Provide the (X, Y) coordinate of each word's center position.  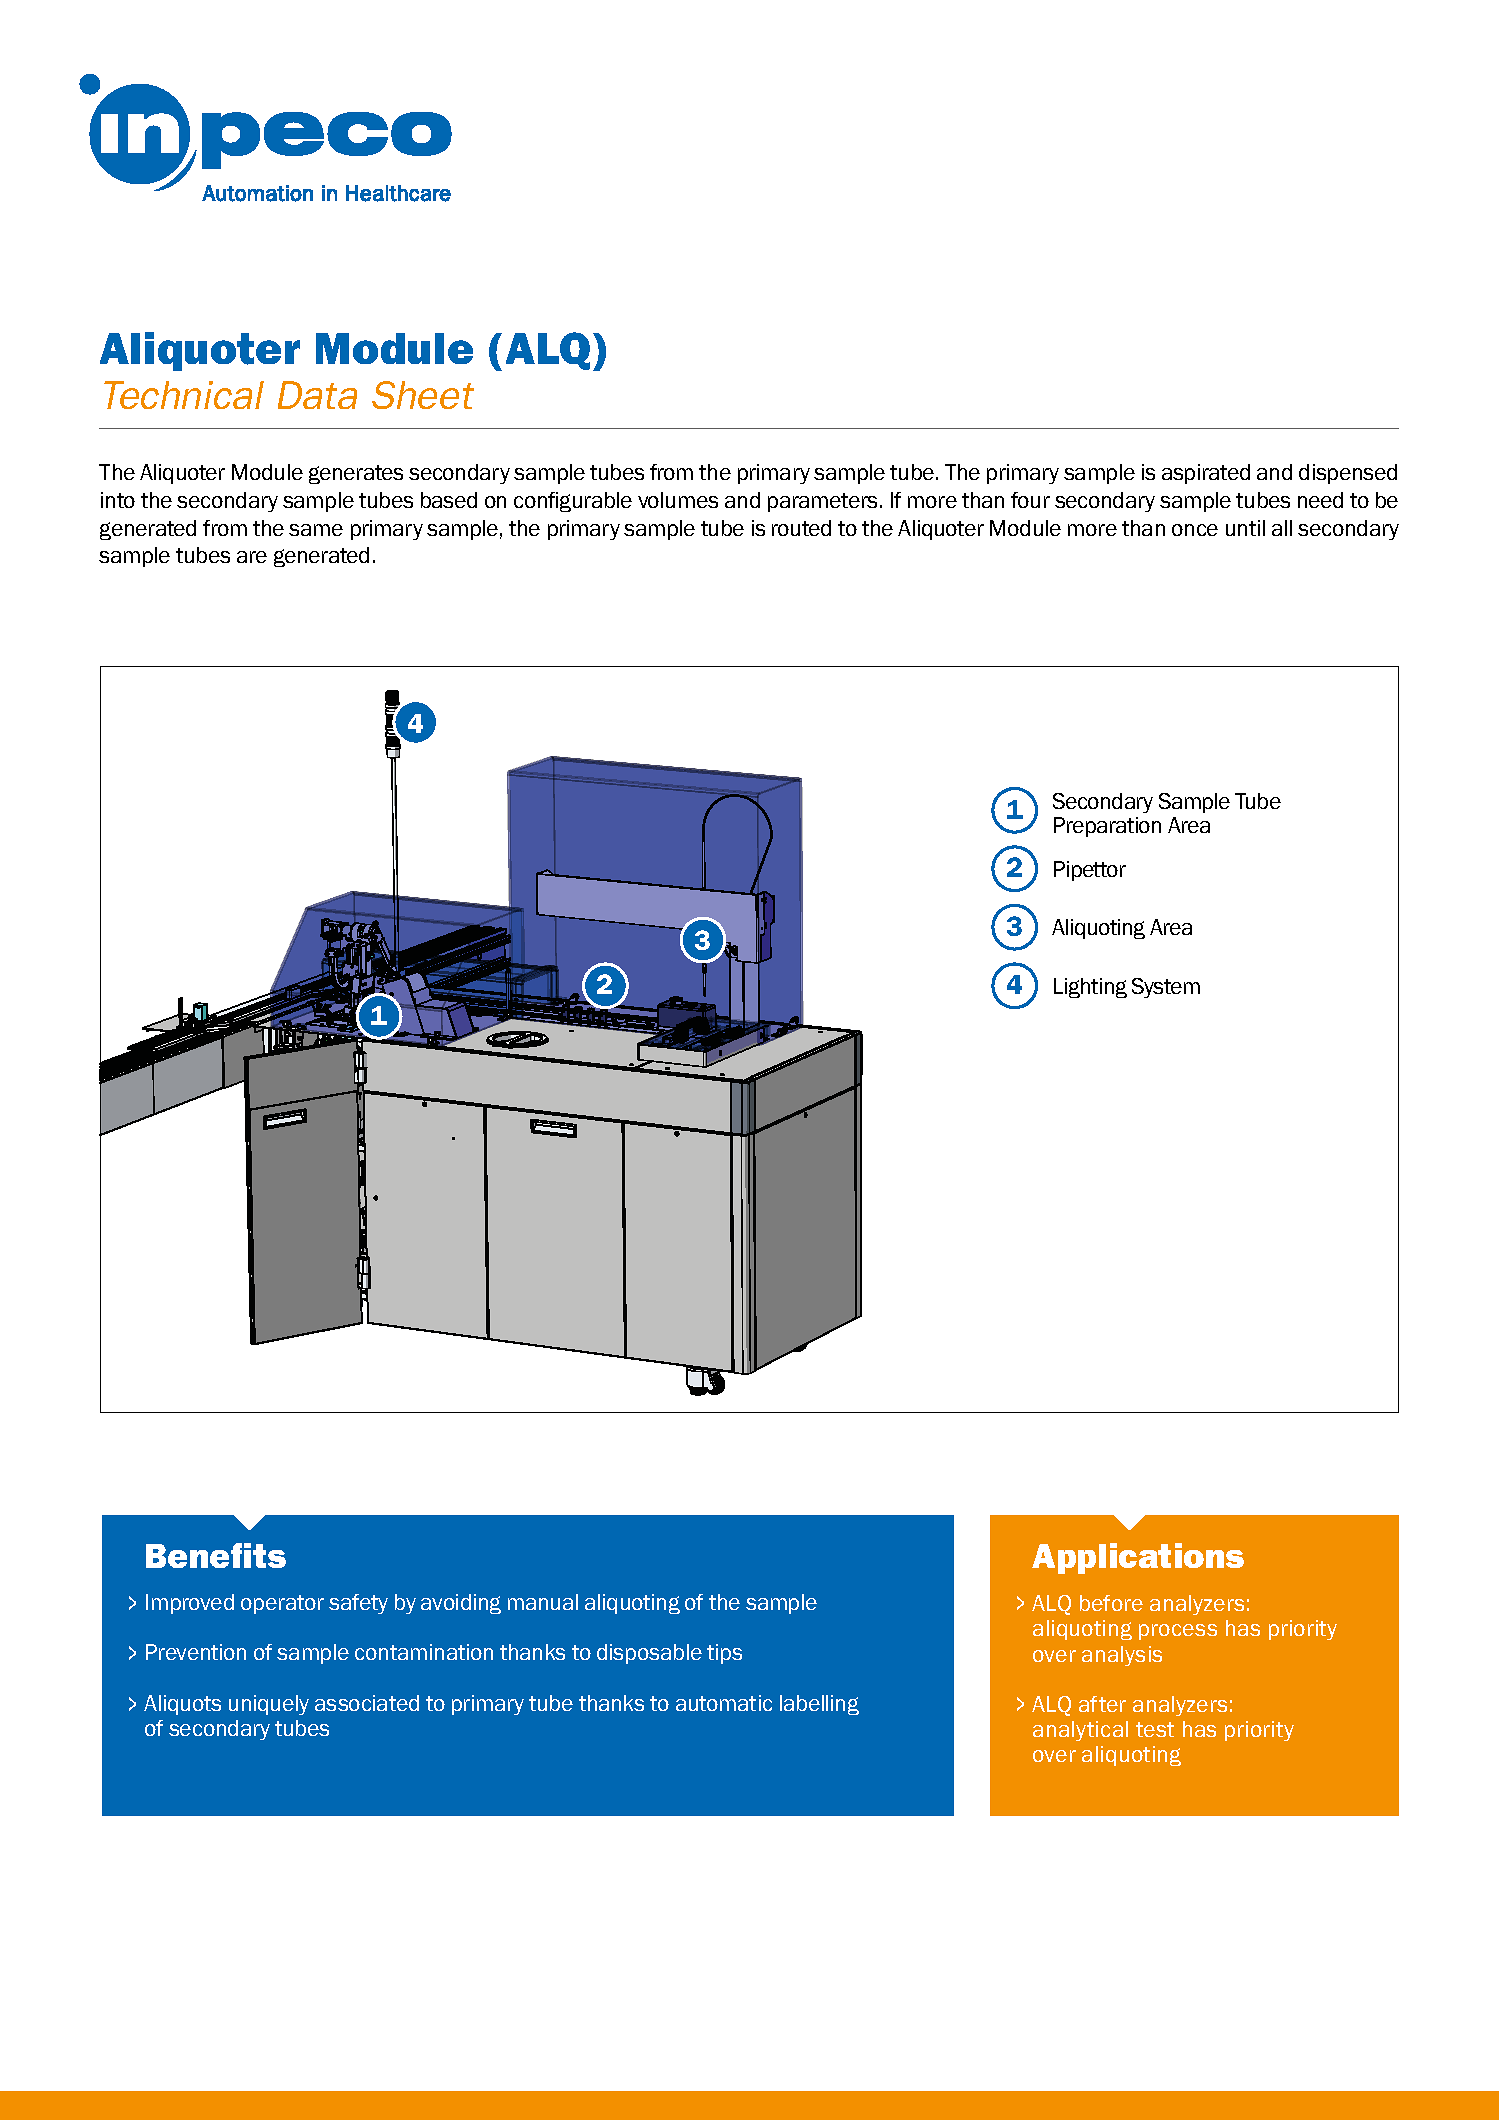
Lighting (1090, 988)
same (316, 530)
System (1166, 988)
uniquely (269, 1705)
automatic (724, 1703)
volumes (678, 500)
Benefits (216, 1555)
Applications (1138, 1558)
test (1155, 1729)
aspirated (1206, 474)
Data (317, 395)
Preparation (1107, 827)
